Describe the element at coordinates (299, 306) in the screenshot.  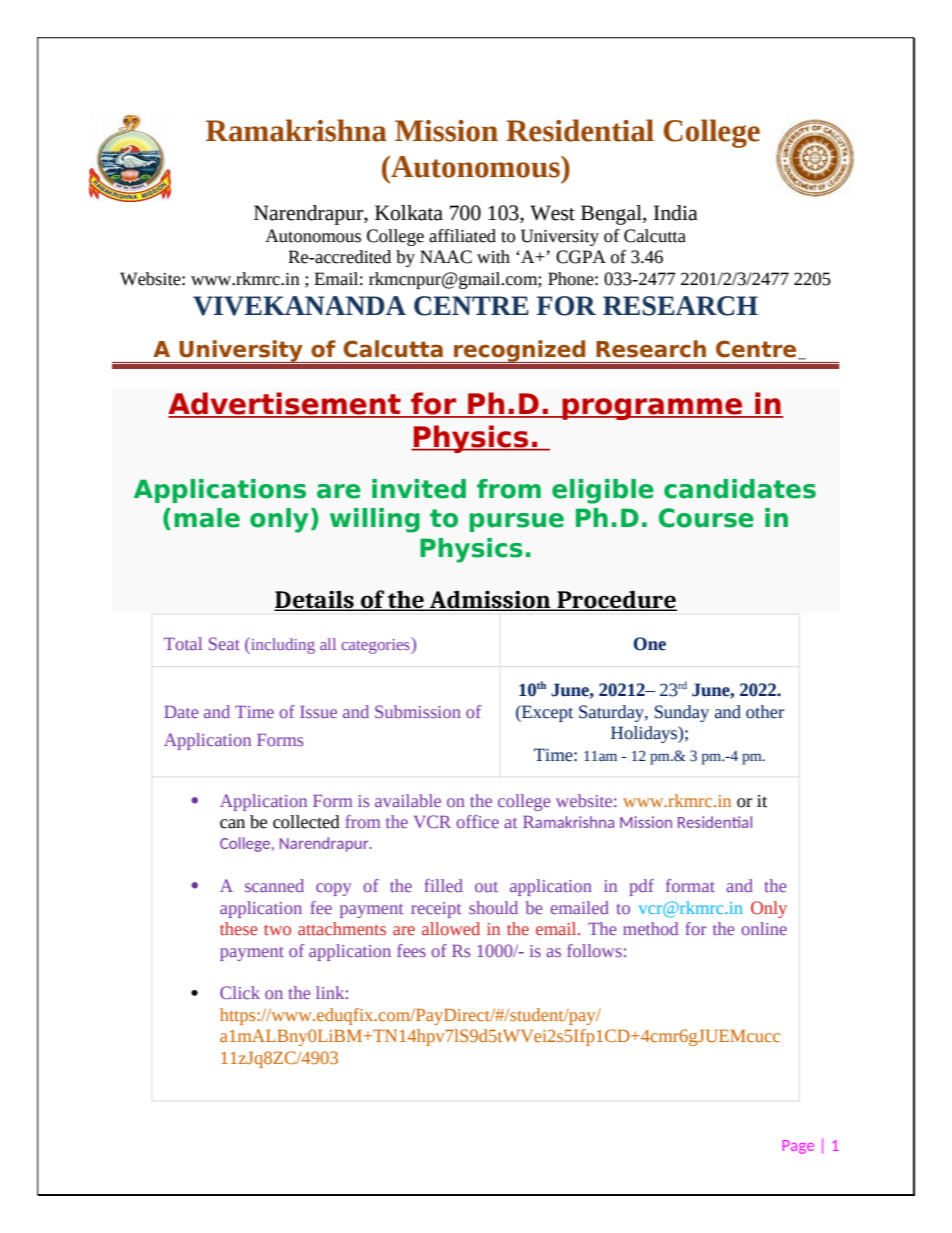
I see `VIVEKANANDA` at that location.
